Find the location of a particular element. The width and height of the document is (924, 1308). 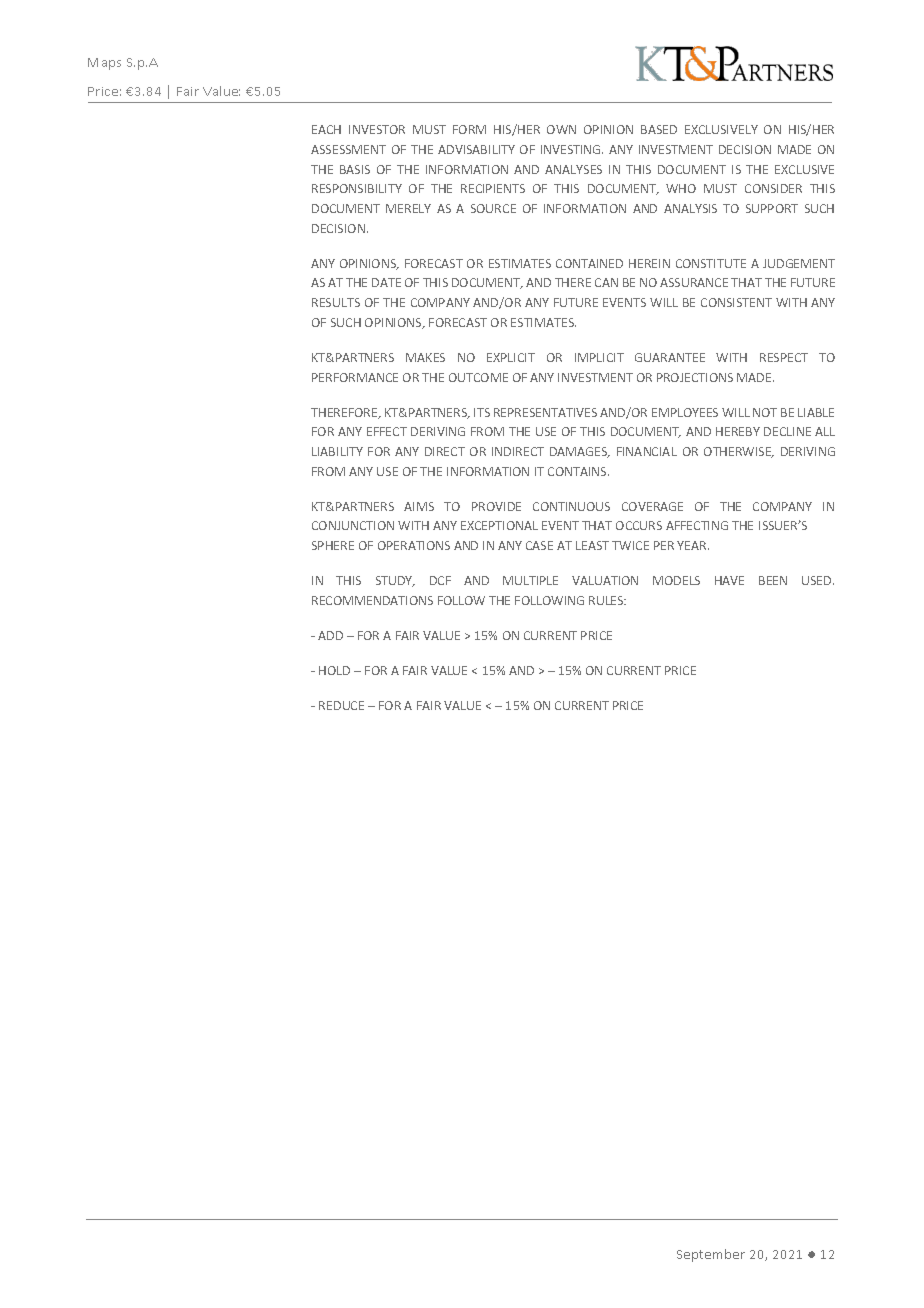

HAVE is located at coordinates (729, 580).
